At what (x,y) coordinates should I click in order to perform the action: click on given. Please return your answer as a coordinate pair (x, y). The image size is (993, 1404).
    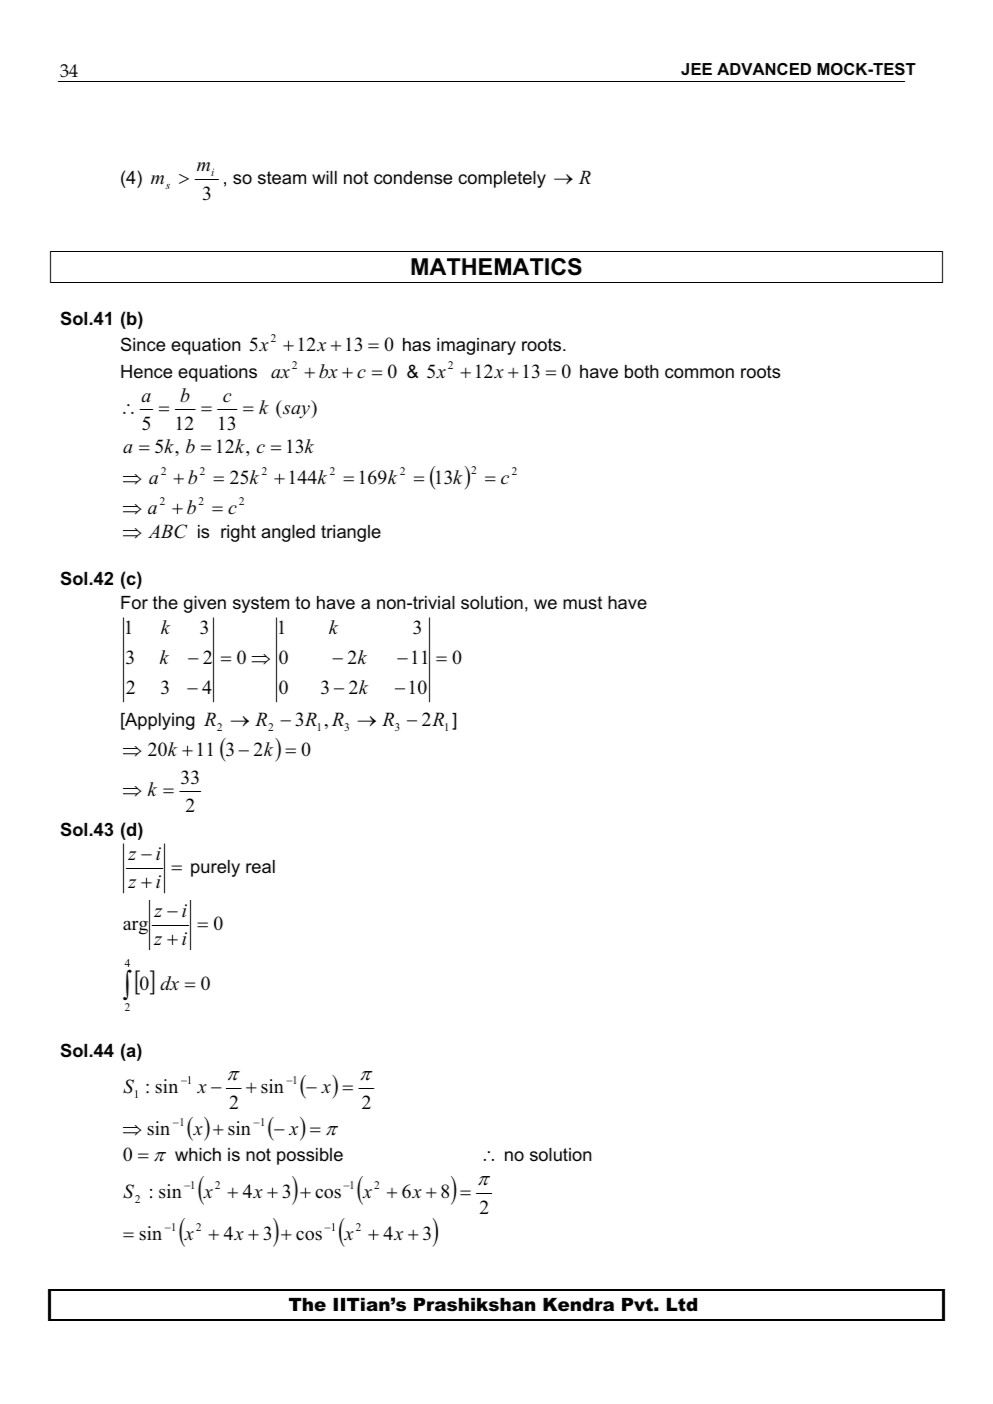
    Looking at the image, I should click on (205, 604).
